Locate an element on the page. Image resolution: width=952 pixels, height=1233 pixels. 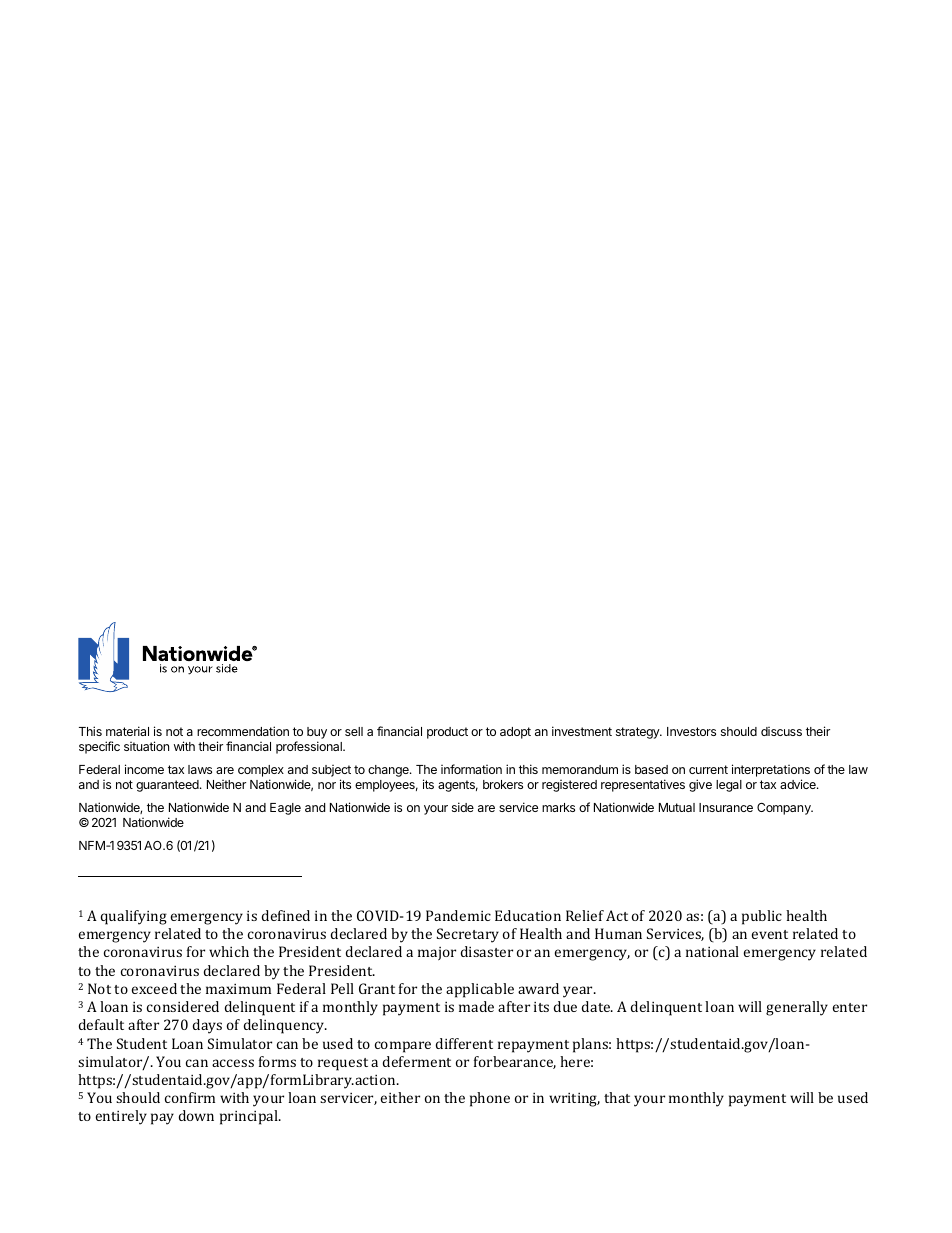
confirm is located at coordinates (190, 1097).
